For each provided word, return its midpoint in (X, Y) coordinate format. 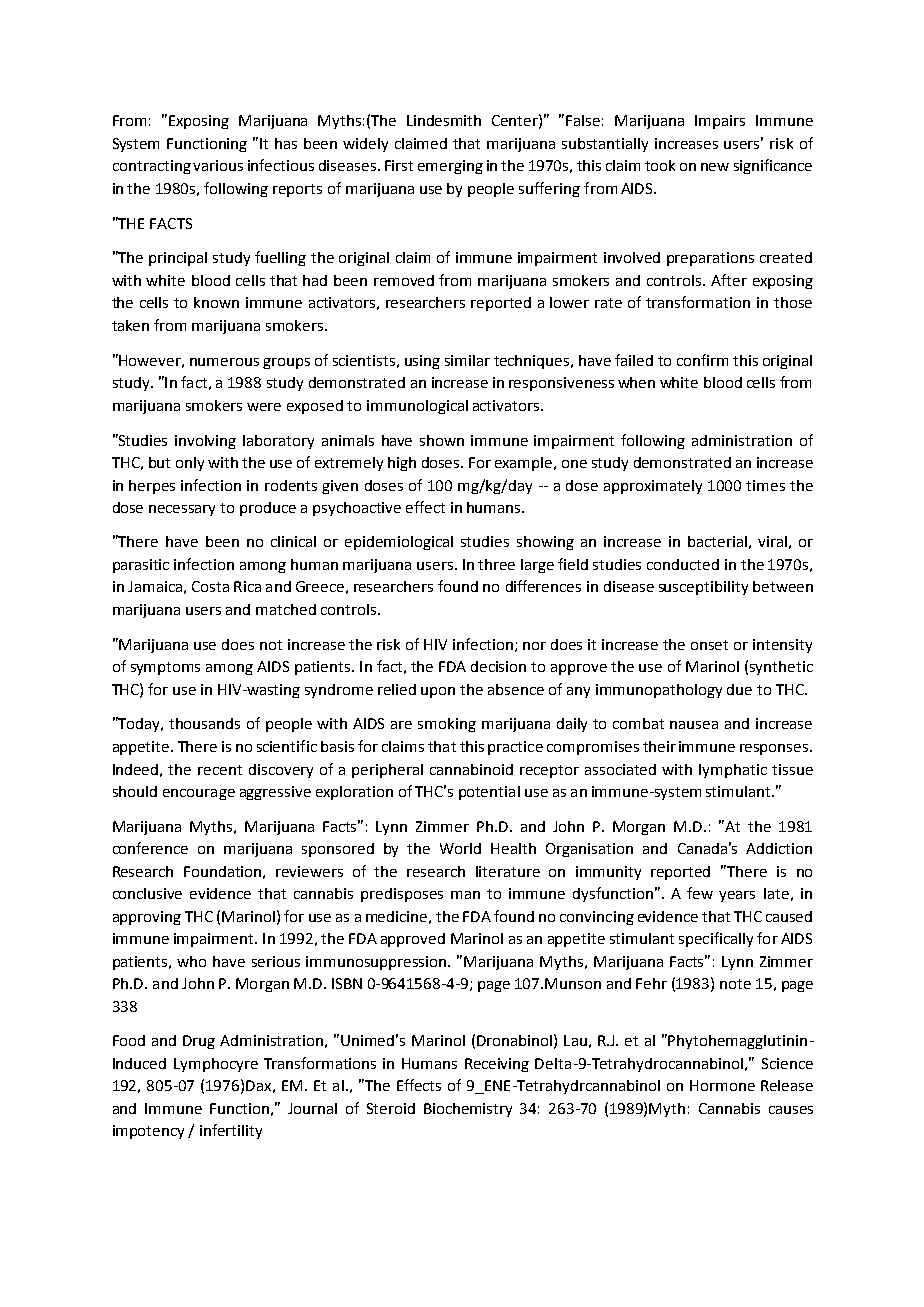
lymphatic (733, 771)
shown (442, 440)
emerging (450, 167)
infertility (231, 1131)
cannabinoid (471, 769)
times (765, 485)
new (715, 167)
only (190, 464)
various (218, 165)
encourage (199, 794)
